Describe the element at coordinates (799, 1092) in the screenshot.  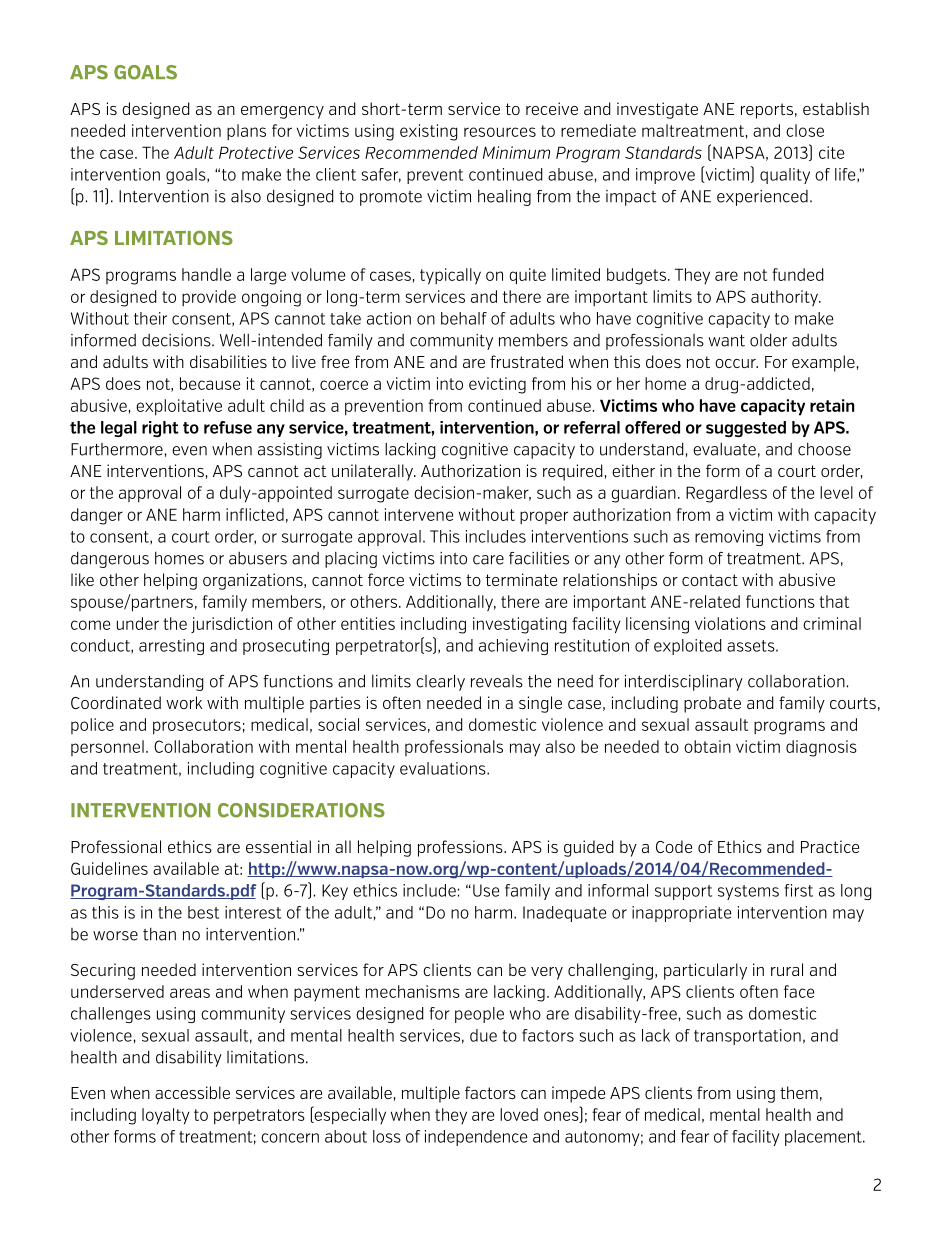
I see `them` at that location.
